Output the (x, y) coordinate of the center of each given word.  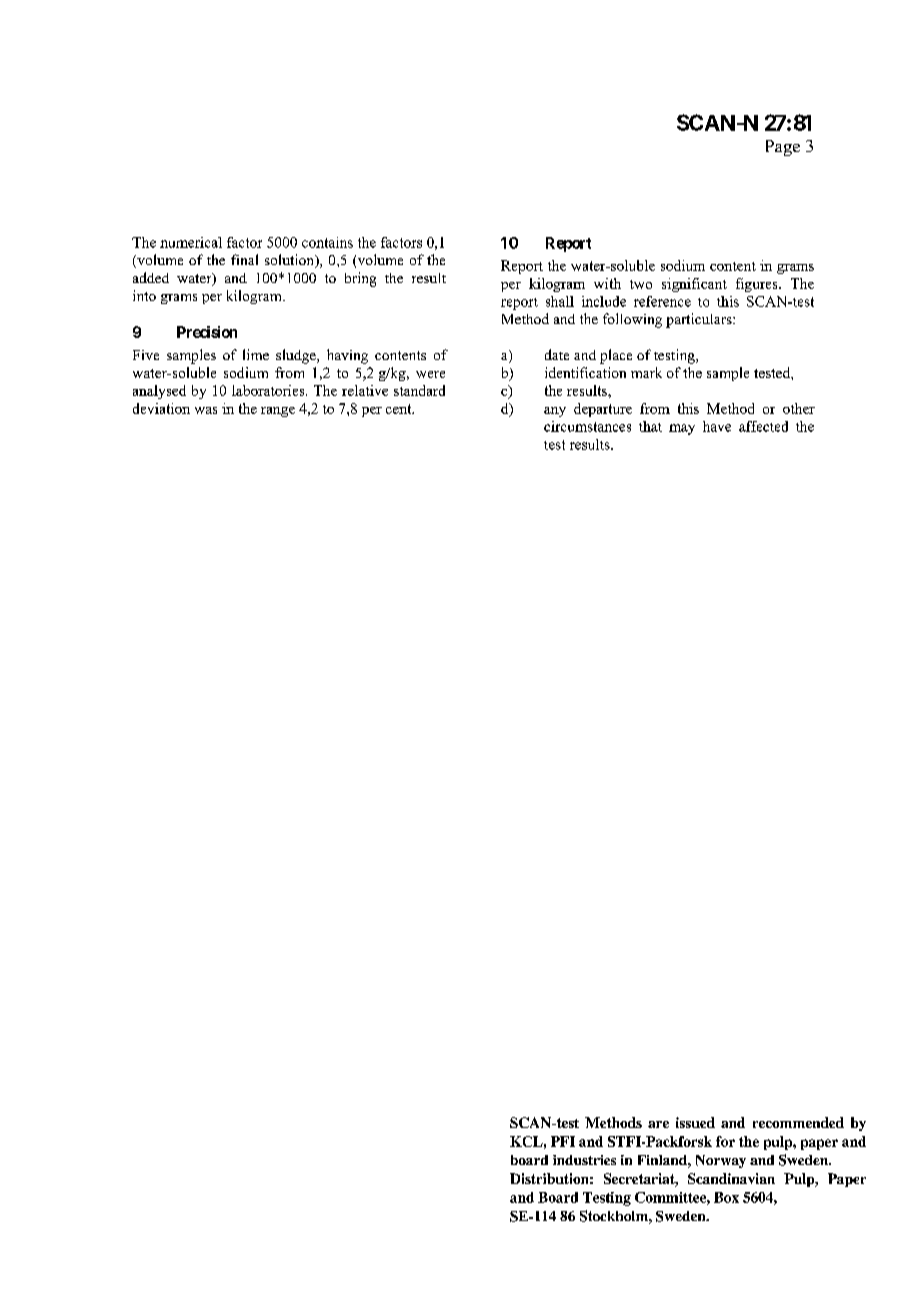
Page (783, 148)
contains (327, 242)
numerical (191, 242)
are (658, 1124)
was (206, 410)
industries (584, 1160)
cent (400, 409)
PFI (563, 1141)
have (717, 426)
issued (695, 1122)
